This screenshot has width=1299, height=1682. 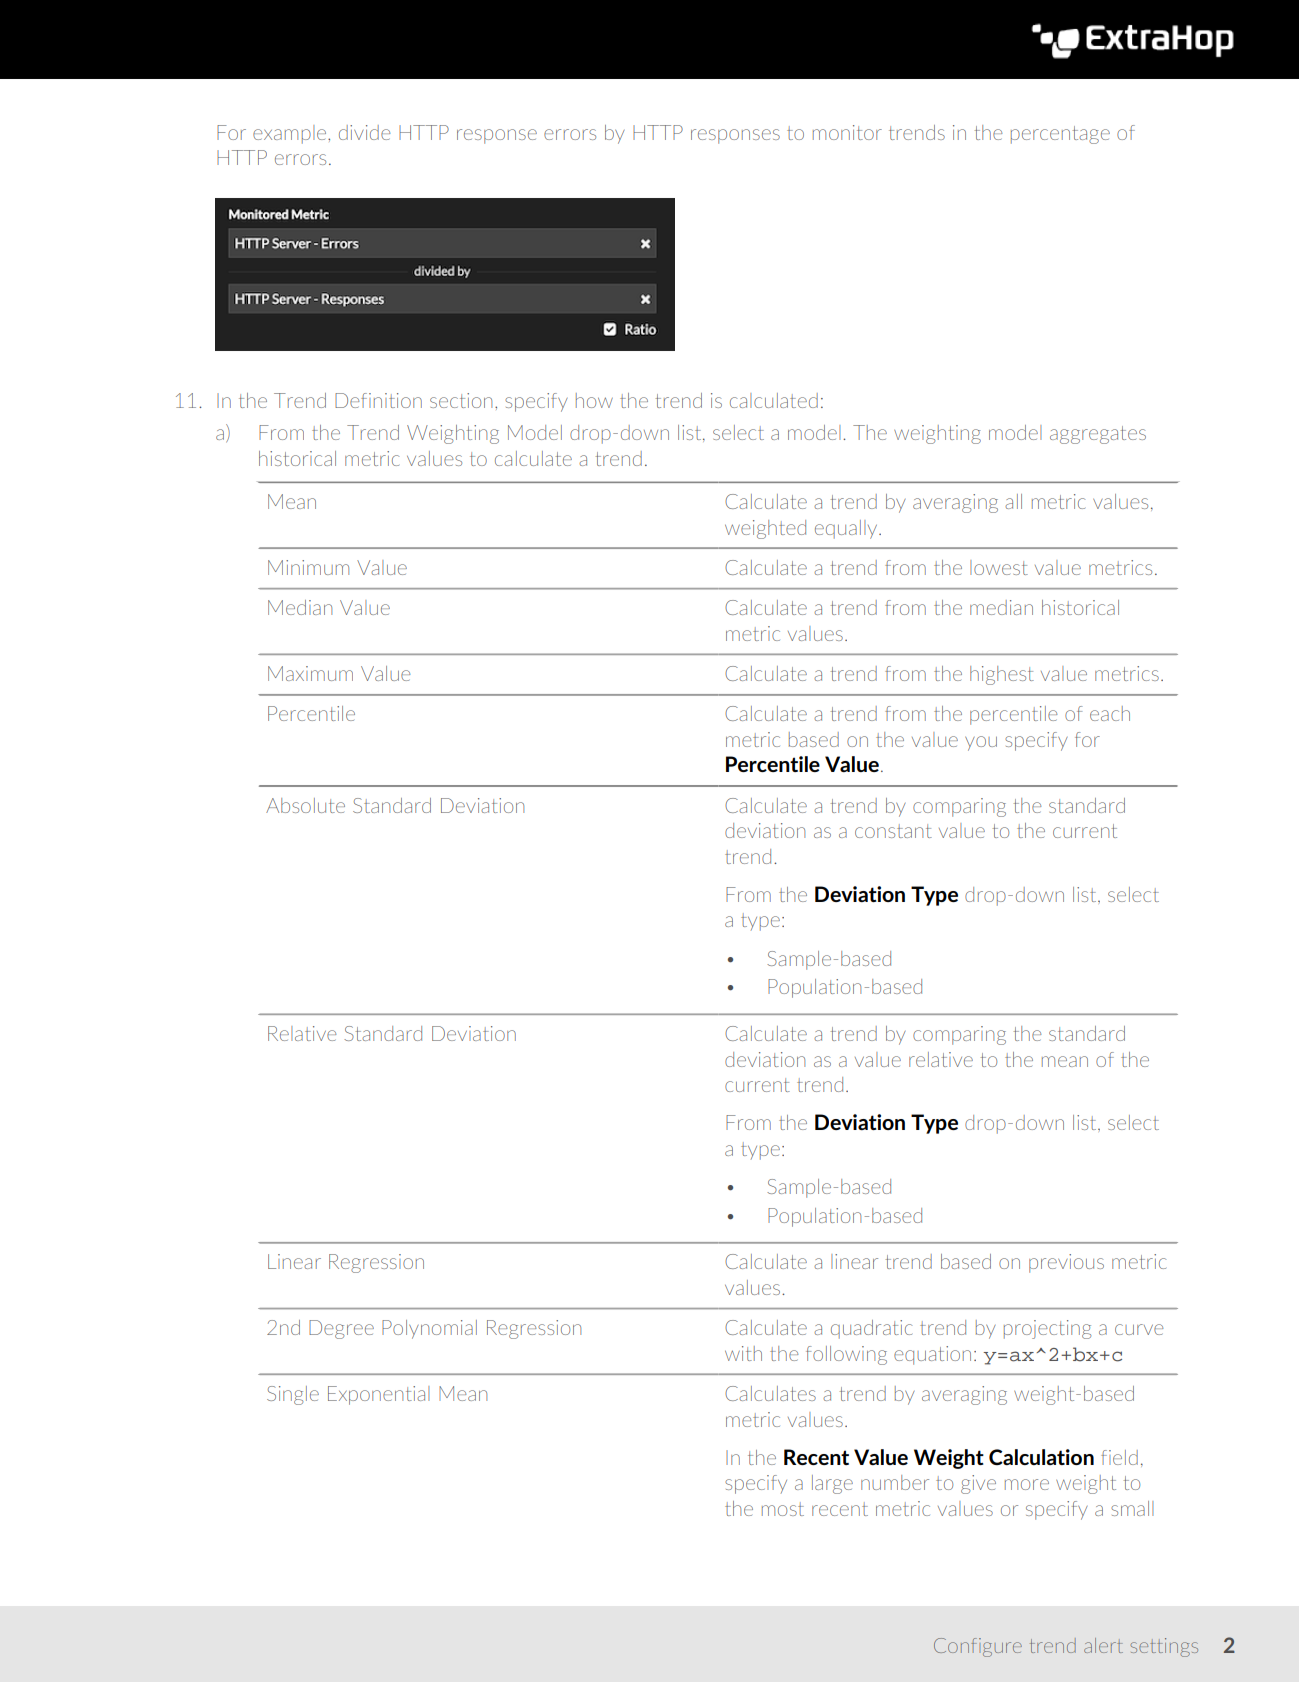 I want to click on constant, so click(x=893, y=831).
